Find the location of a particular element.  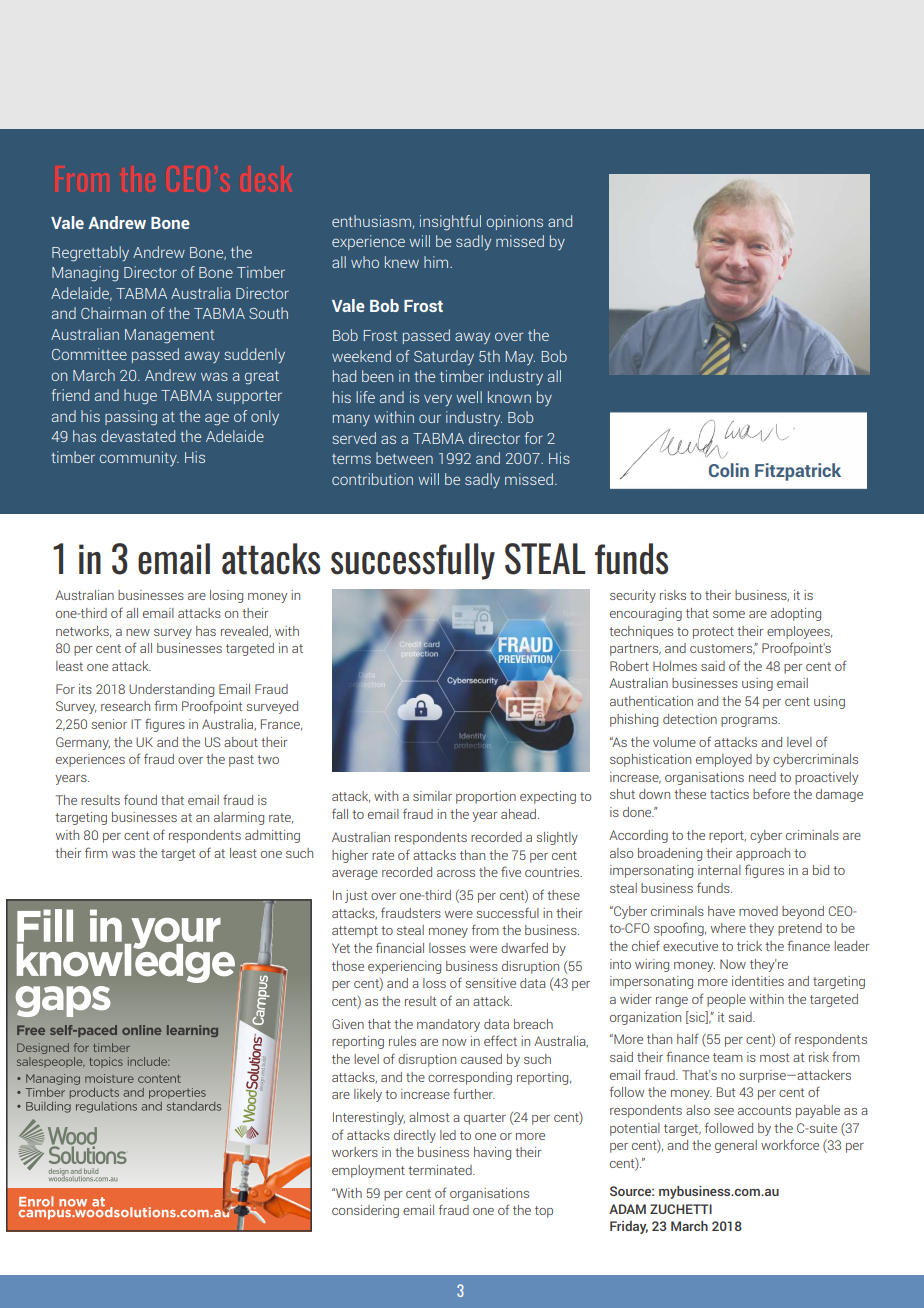

across is located at coordinates (456, 873).
